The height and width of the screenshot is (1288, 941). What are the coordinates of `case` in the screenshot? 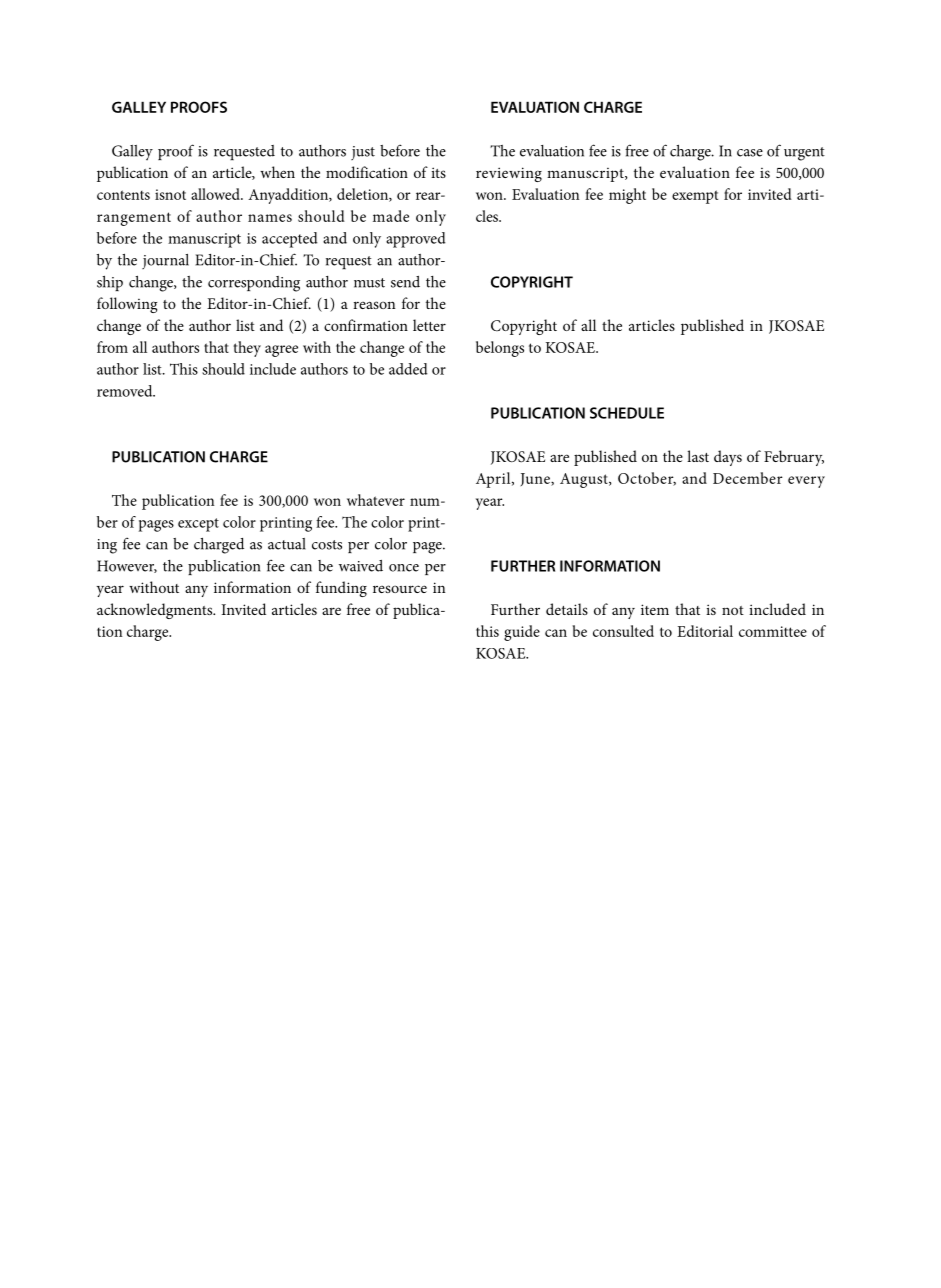 It's located at (750, 153).
